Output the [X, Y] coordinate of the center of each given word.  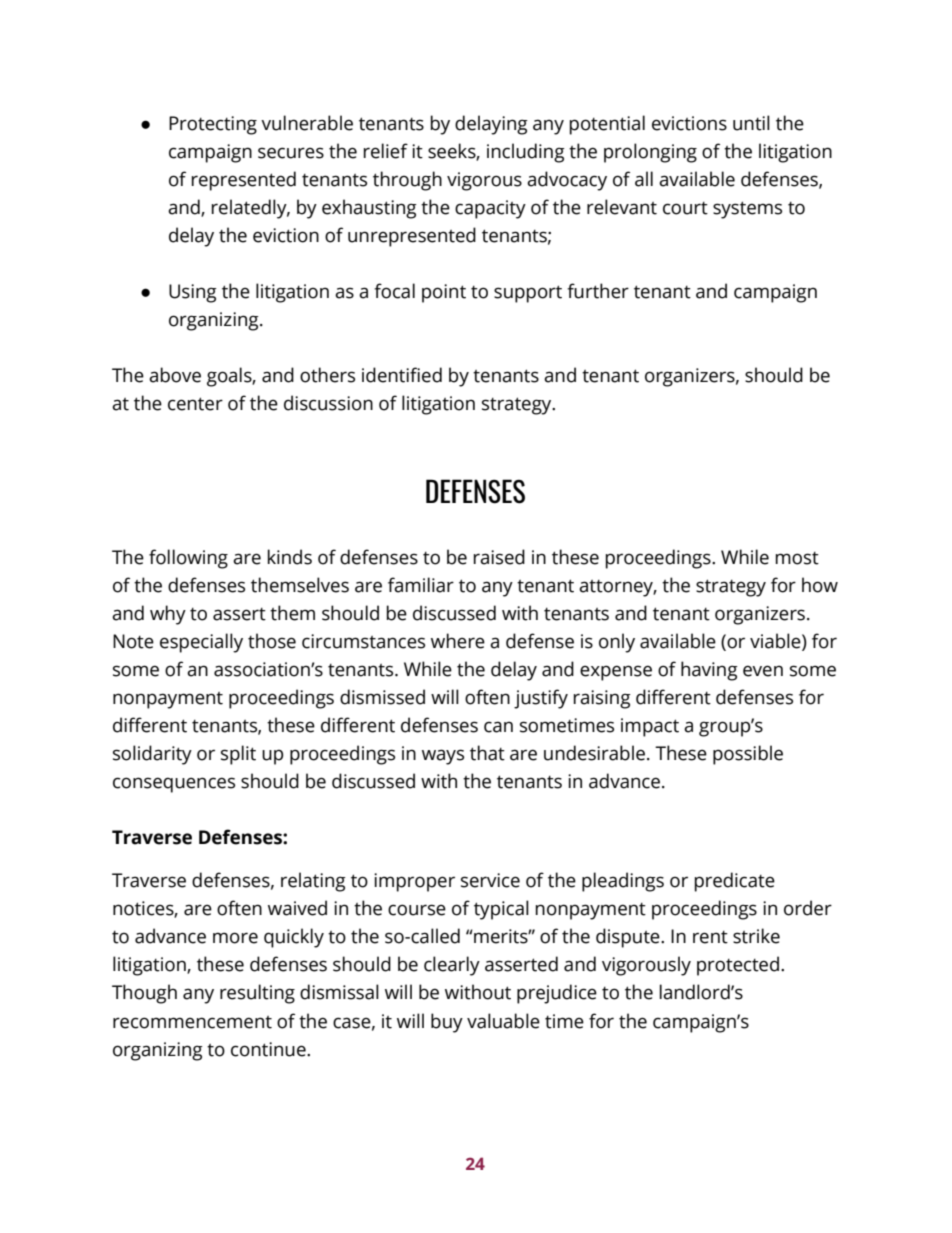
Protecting [213, 125]
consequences [174, 785]
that [487, 753]
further [598, 291]
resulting [257, 994]
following [188, 559]
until [751, 123]
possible [748, 755]
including [526, 153]
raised [499, 557]
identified [402, 375]
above [175, 375]
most [797, 558]
